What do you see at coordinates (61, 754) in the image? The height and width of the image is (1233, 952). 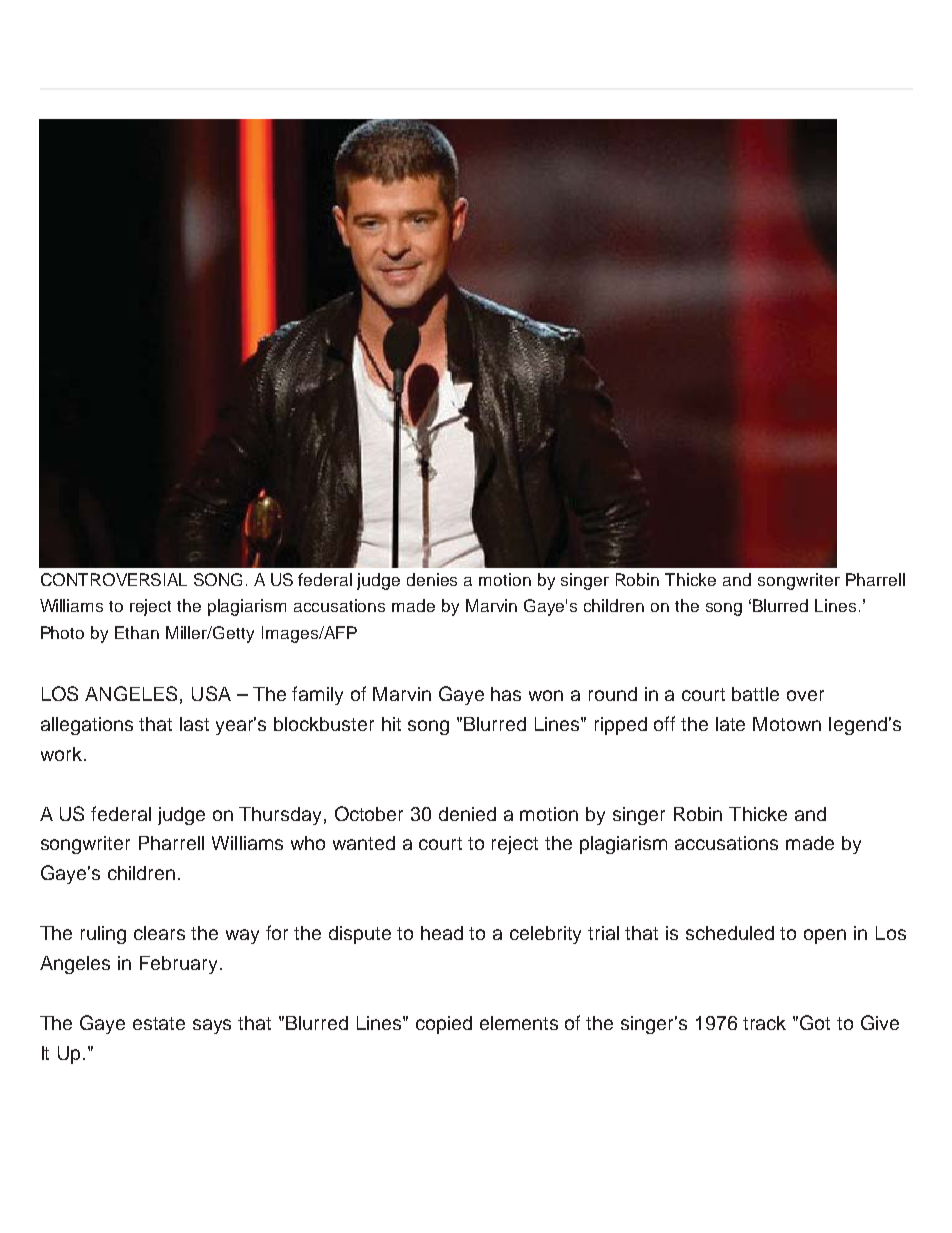 I see `work` at bounding box center [61, 754].
